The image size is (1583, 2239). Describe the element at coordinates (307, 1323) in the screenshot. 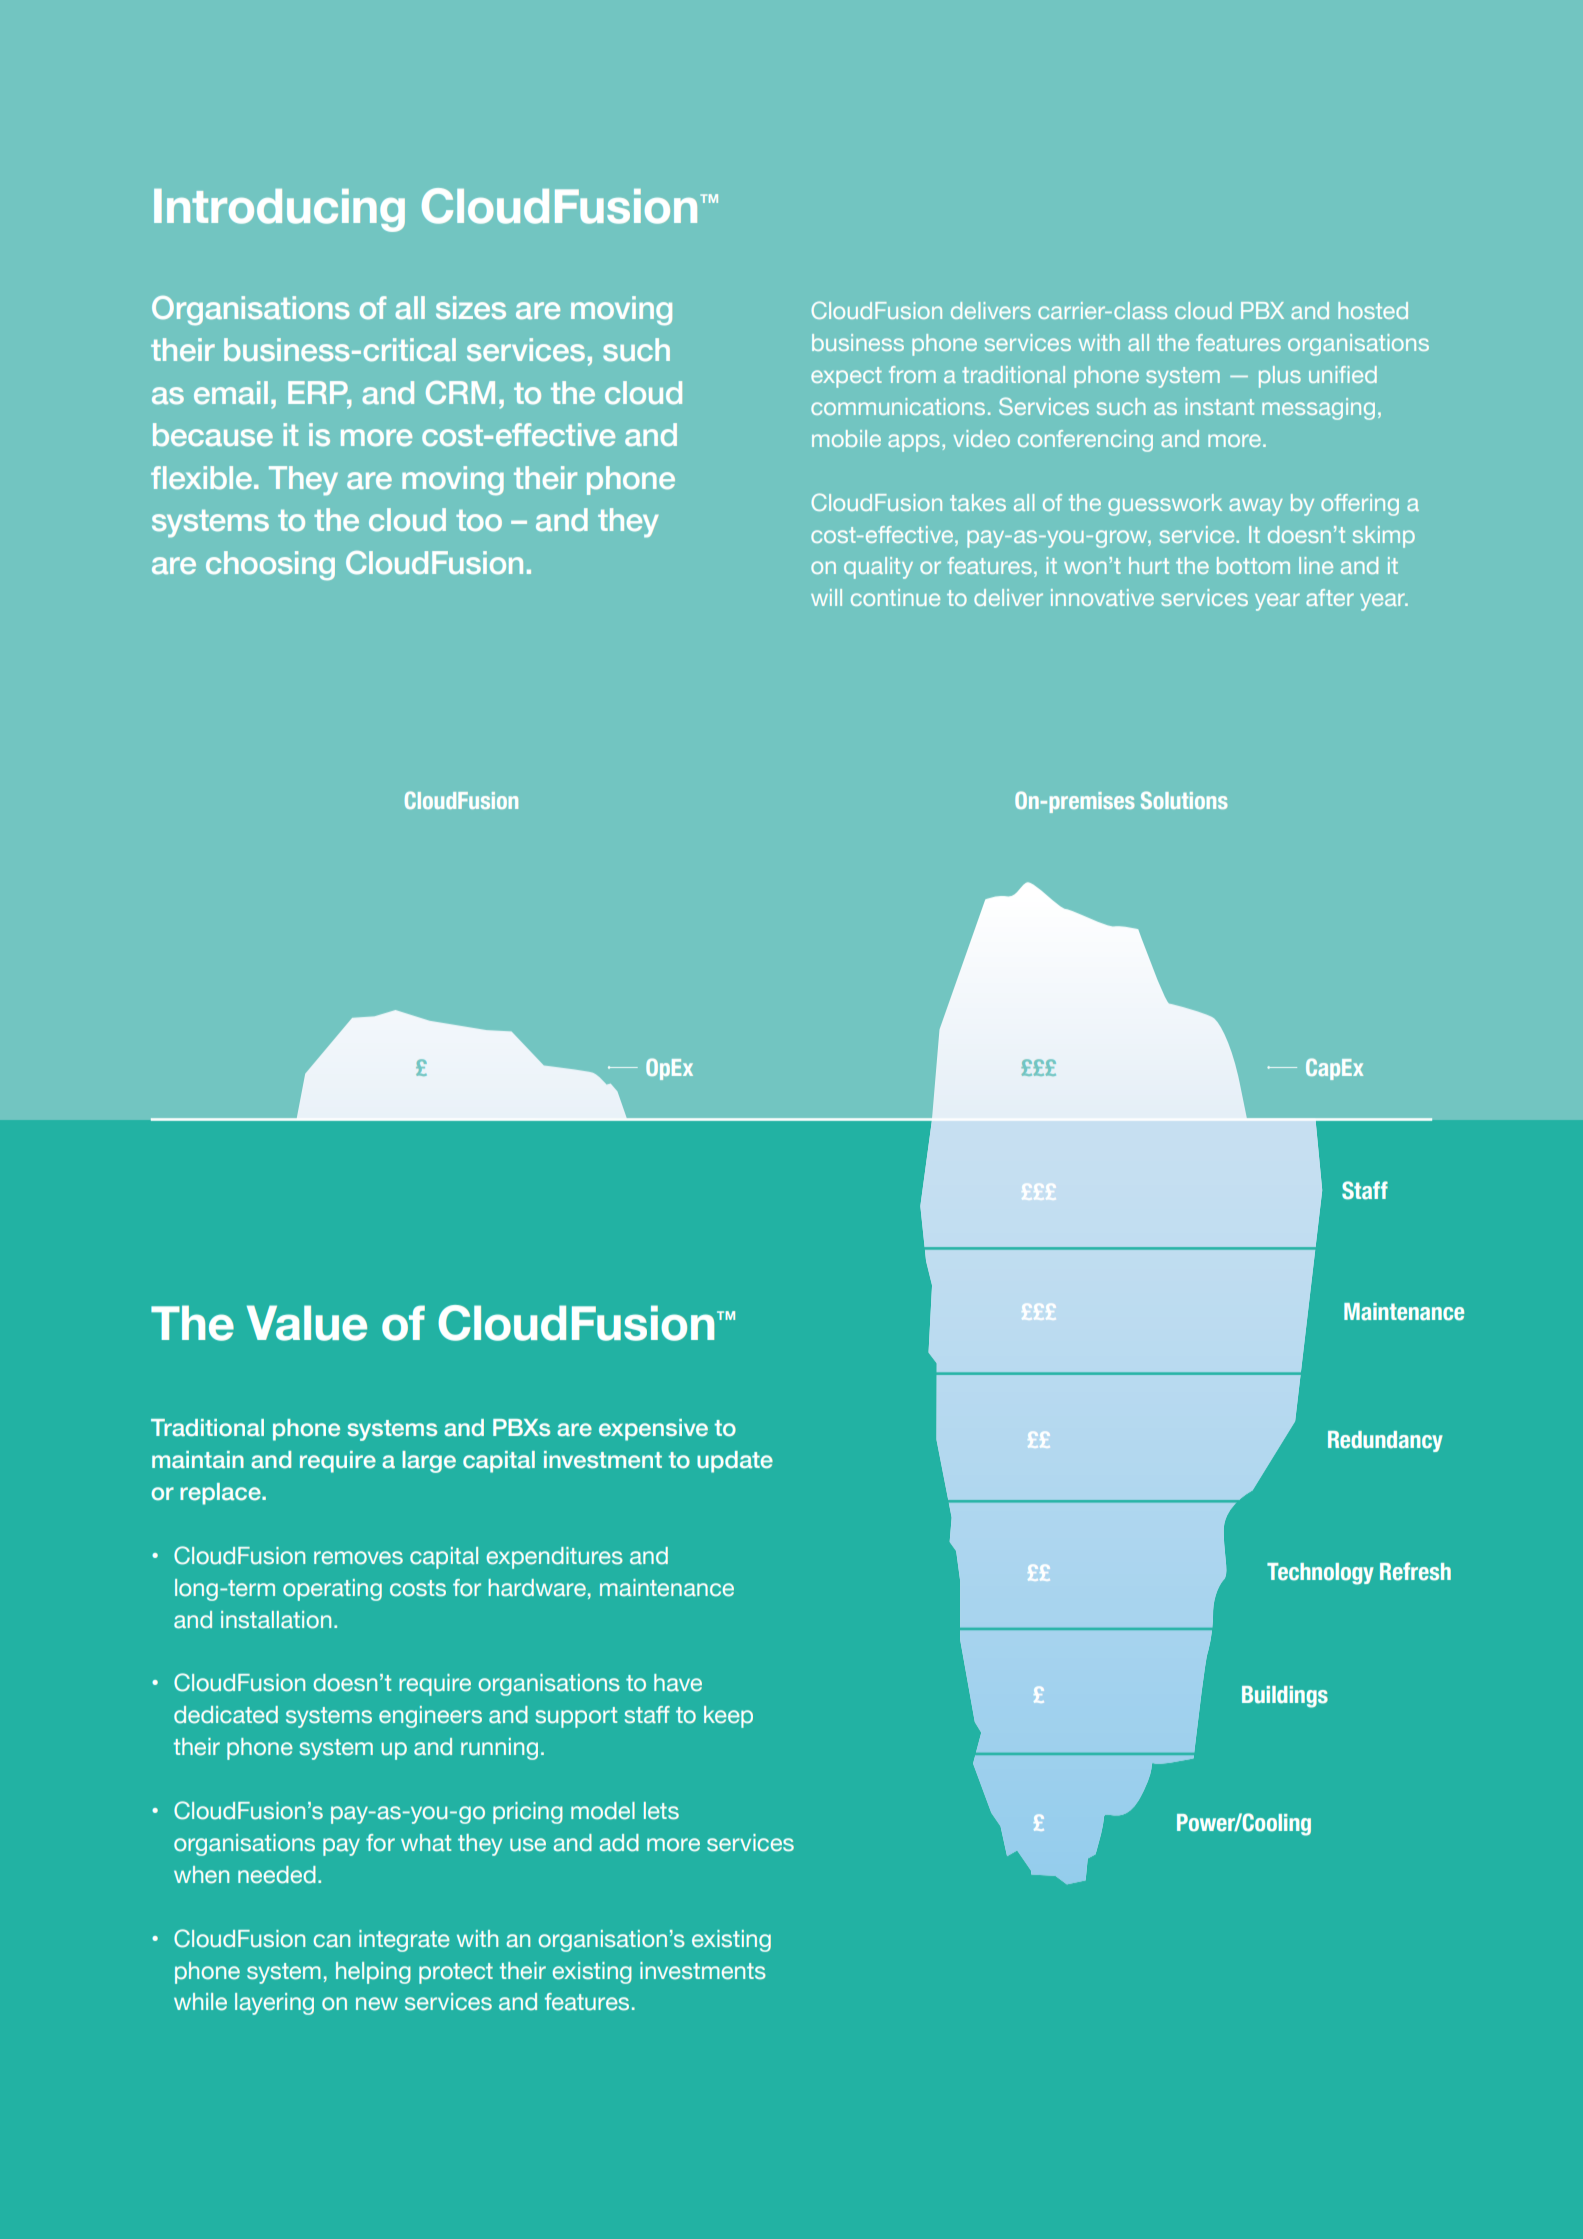

I see `Value` at that location.
